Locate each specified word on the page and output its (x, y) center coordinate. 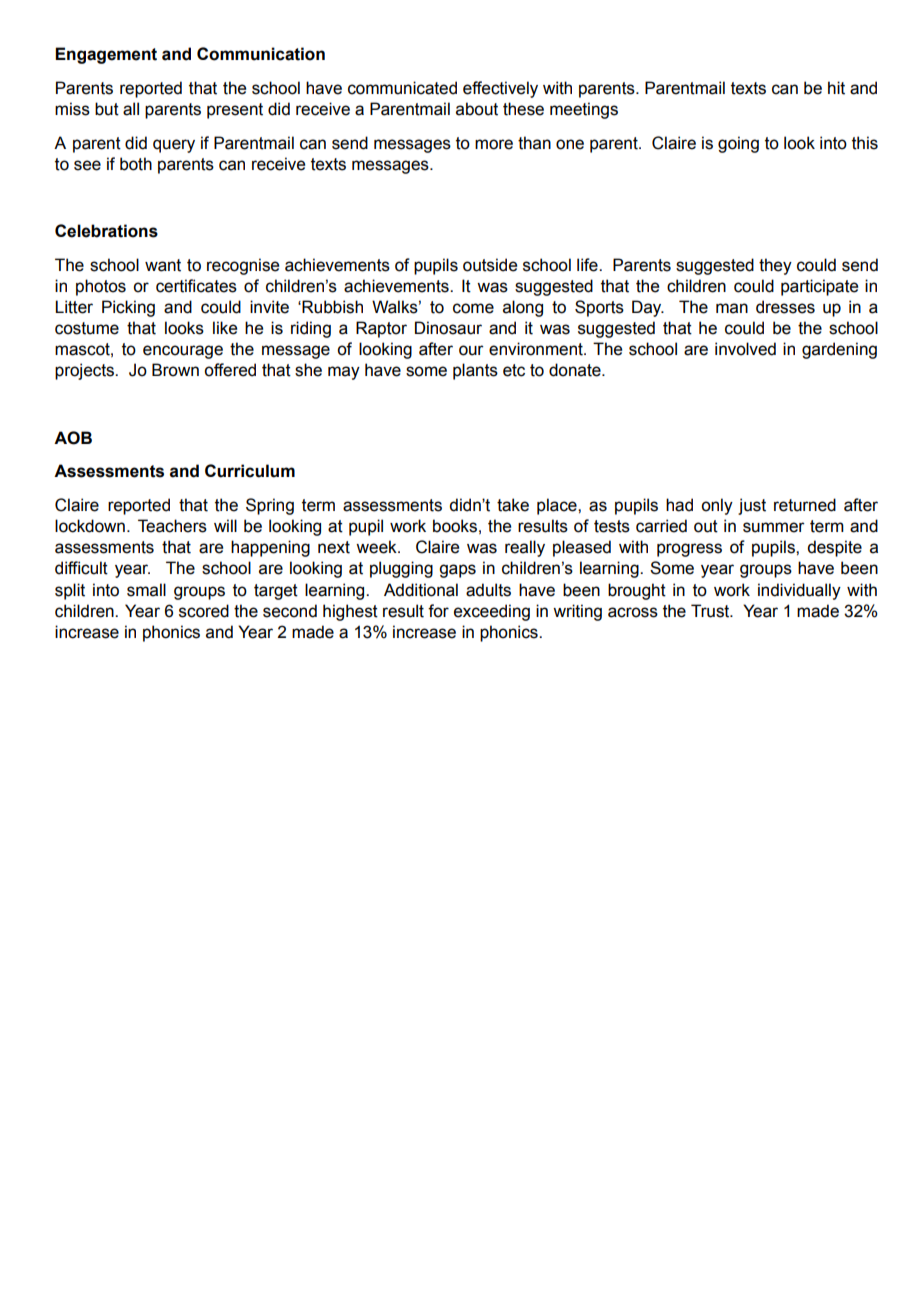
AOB (73, 438)
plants (475, 371)
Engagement (106, 55)
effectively (500, 89)
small (146, 590)
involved (745, 349)
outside (490, 265)
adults (488, 590)
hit (836, 88)
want (163, 265)
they (775, 266)
